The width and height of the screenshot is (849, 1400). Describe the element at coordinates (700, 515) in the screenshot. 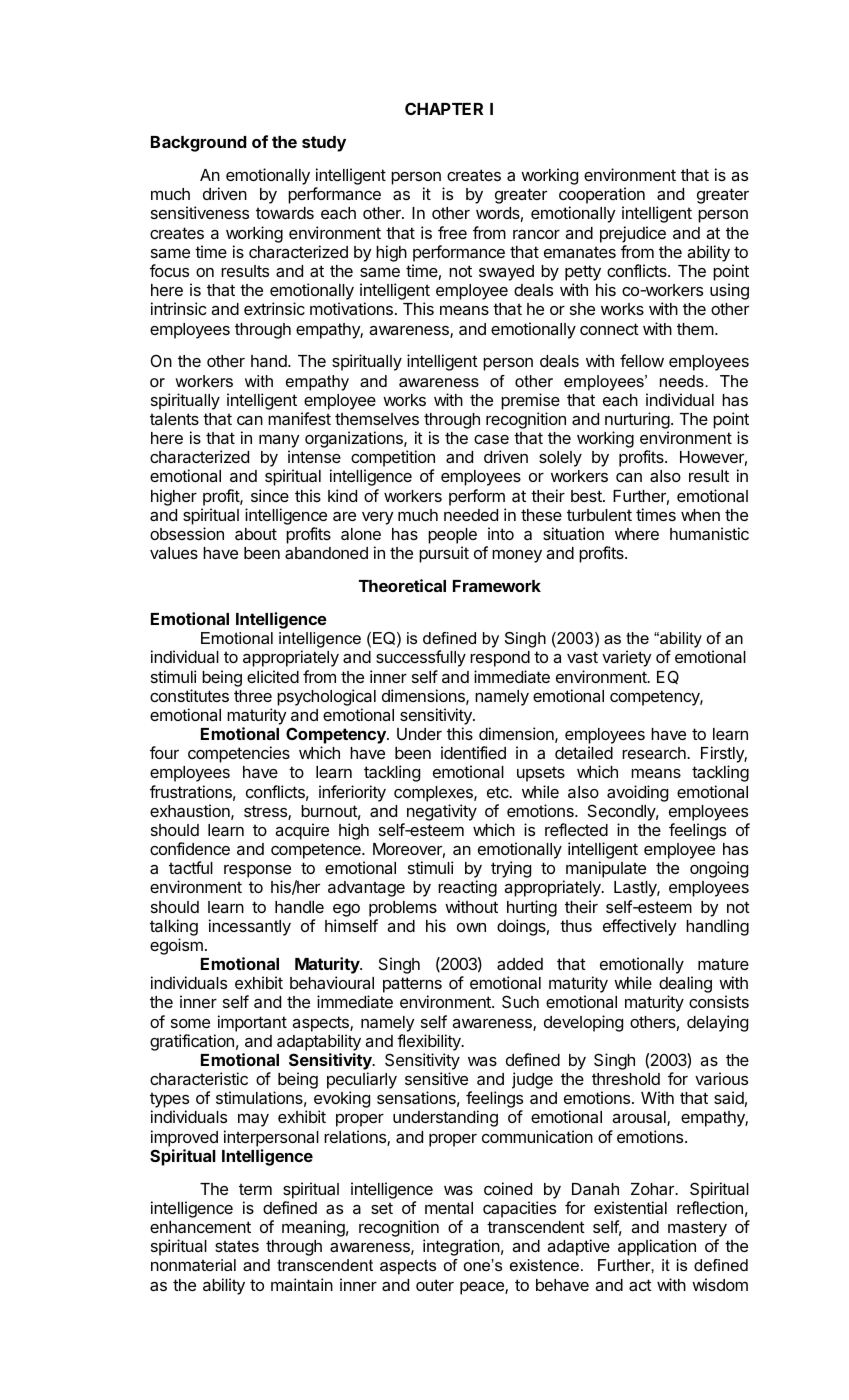

I see `when` at that location.
